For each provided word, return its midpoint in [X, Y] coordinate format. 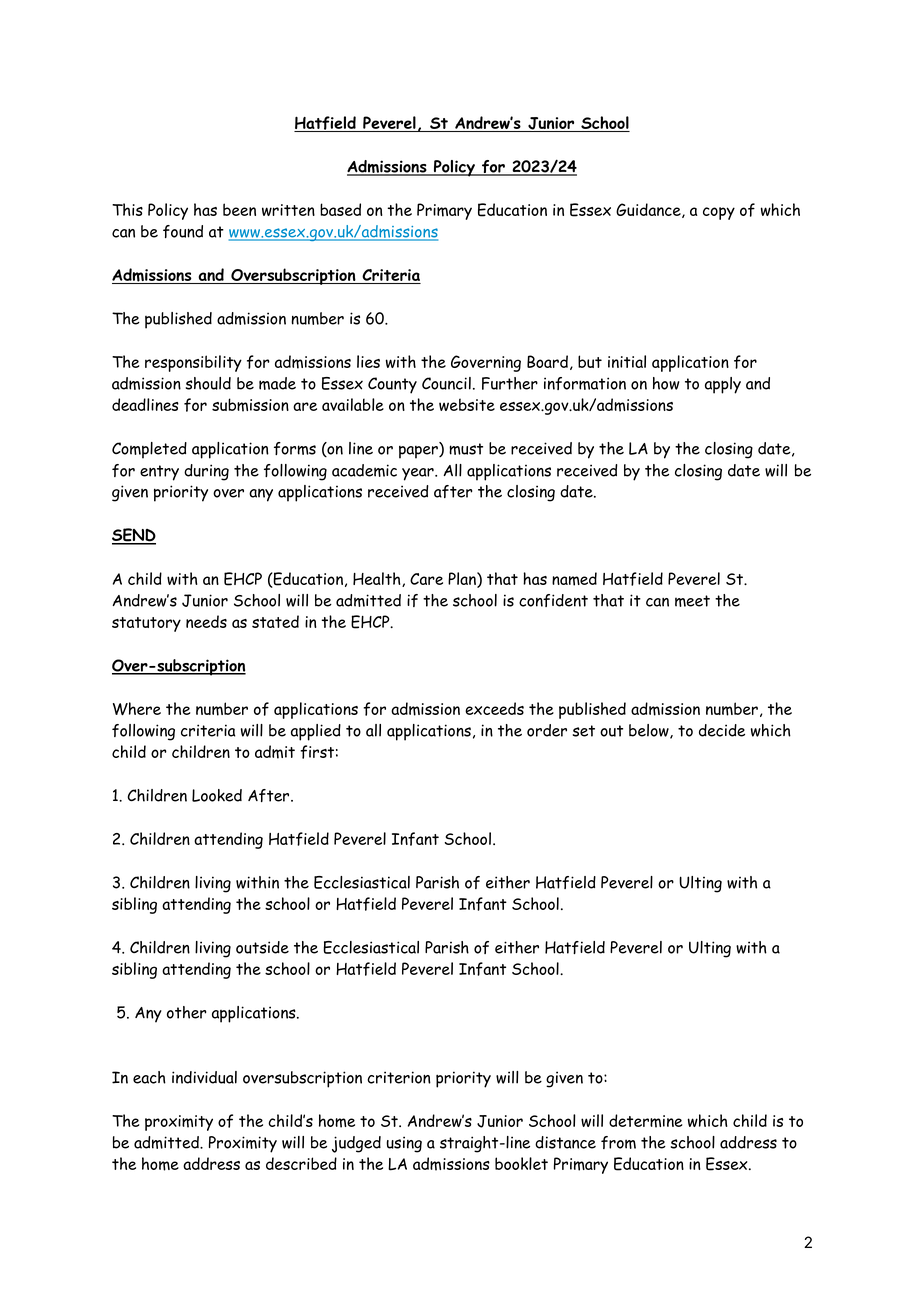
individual [204, 1077]
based [340, 209]
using [404, 1144]
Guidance [649, 210]
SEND [134, 536]
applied [316, 732]
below [650, 731]
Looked [217, 795]
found [183, 231]
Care [426, 579]
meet [692, 601]
